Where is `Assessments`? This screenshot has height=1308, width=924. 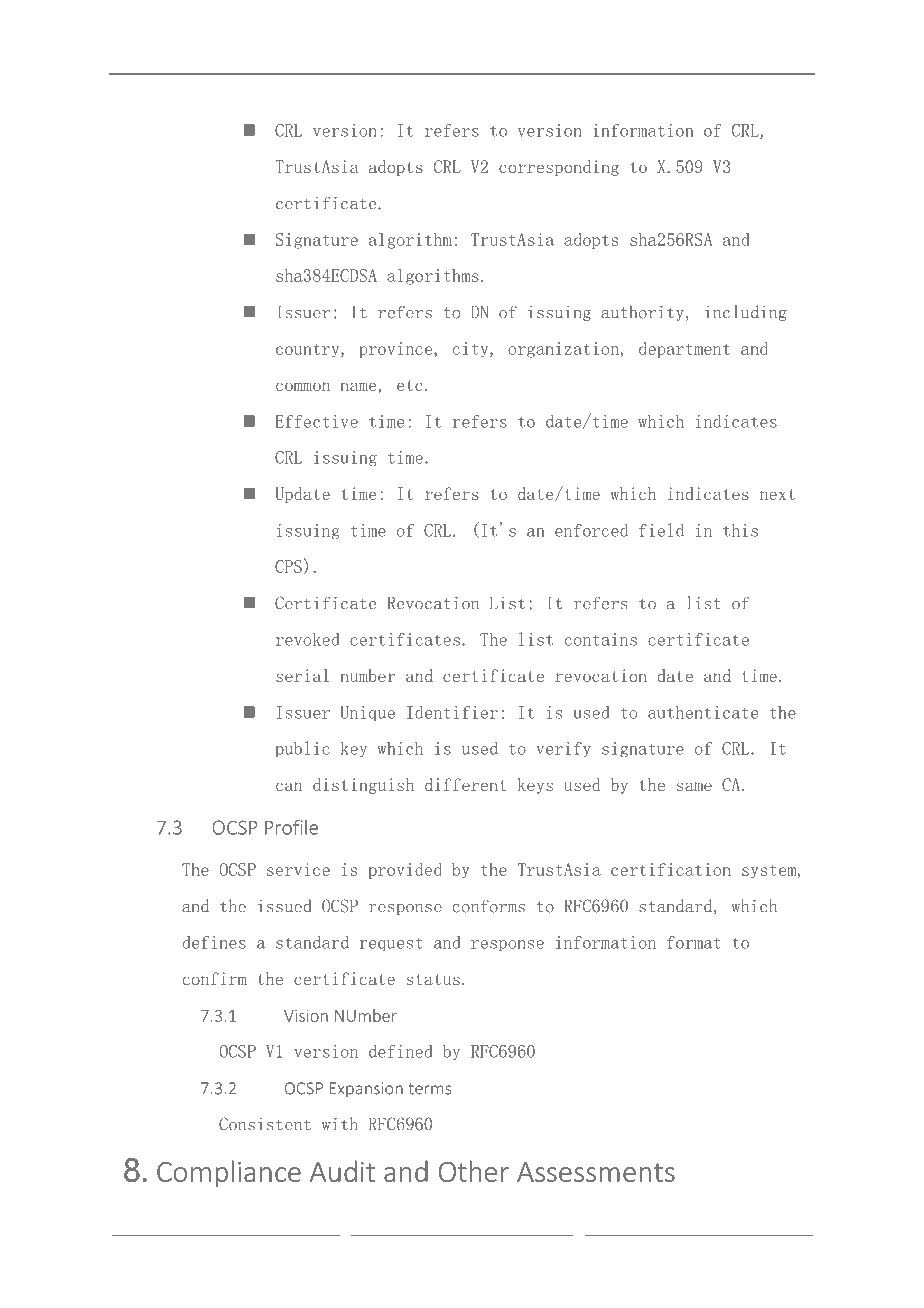 Assessments is located at coordinates (596, 1172).
